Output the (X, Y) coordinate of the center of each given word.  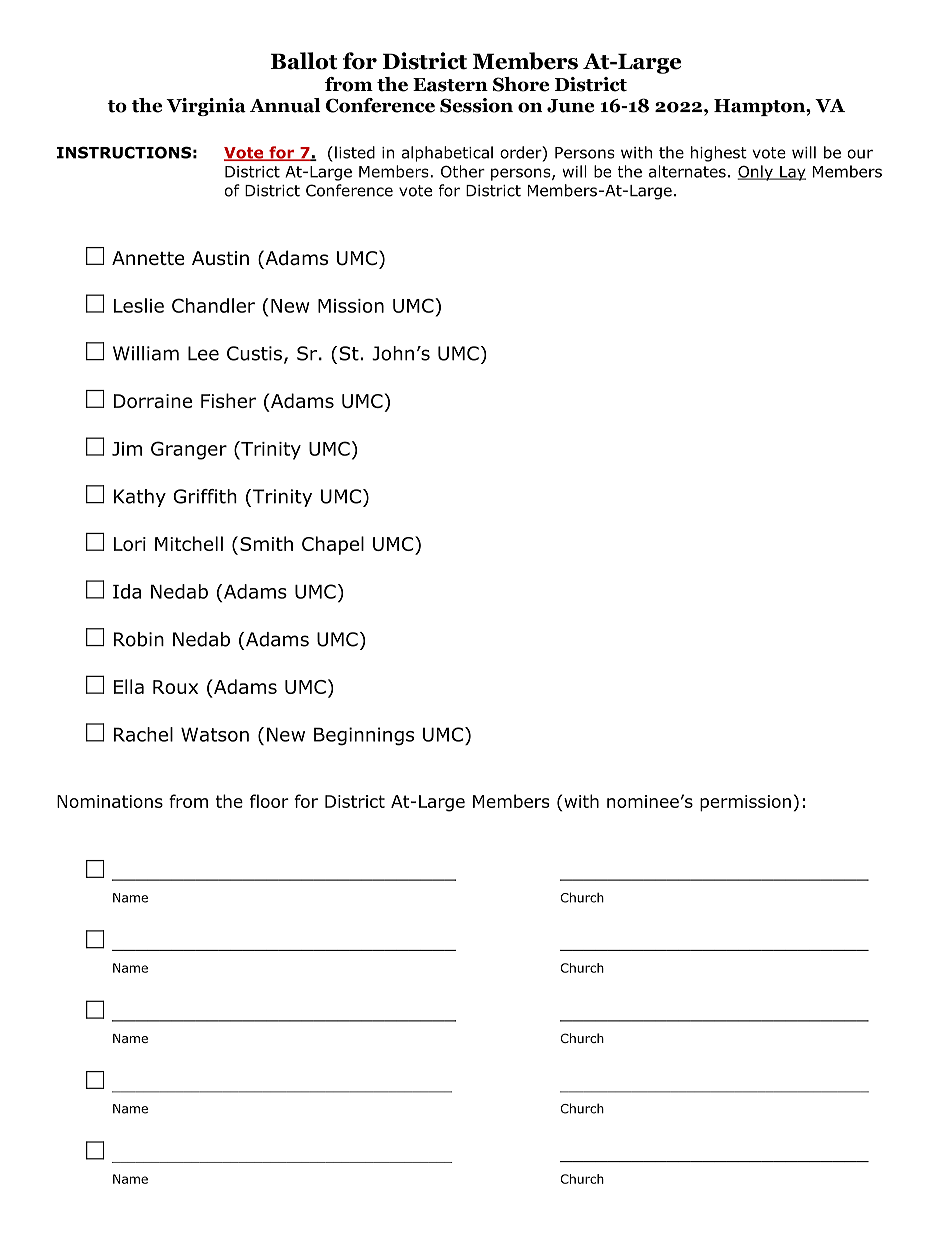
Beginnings (364, 736)
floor (269, 801)
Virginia (206, 107)
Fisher (228, 400)
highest (719, 154)
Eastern (450, 85)
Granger (189, 450)
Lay (792, 173)
